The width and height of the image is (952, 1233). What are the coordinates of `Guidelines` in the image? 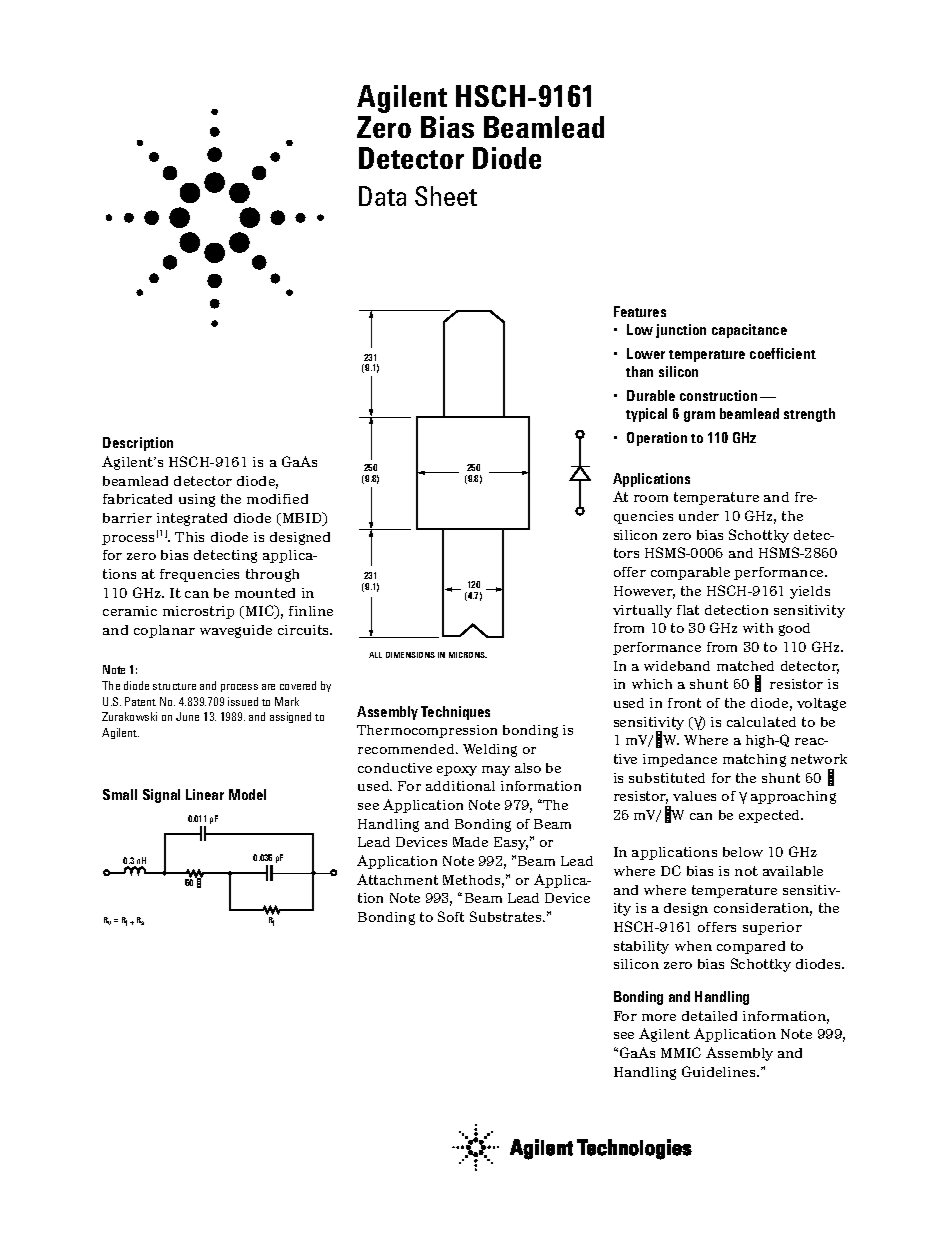 It's located at (720, 1071).
